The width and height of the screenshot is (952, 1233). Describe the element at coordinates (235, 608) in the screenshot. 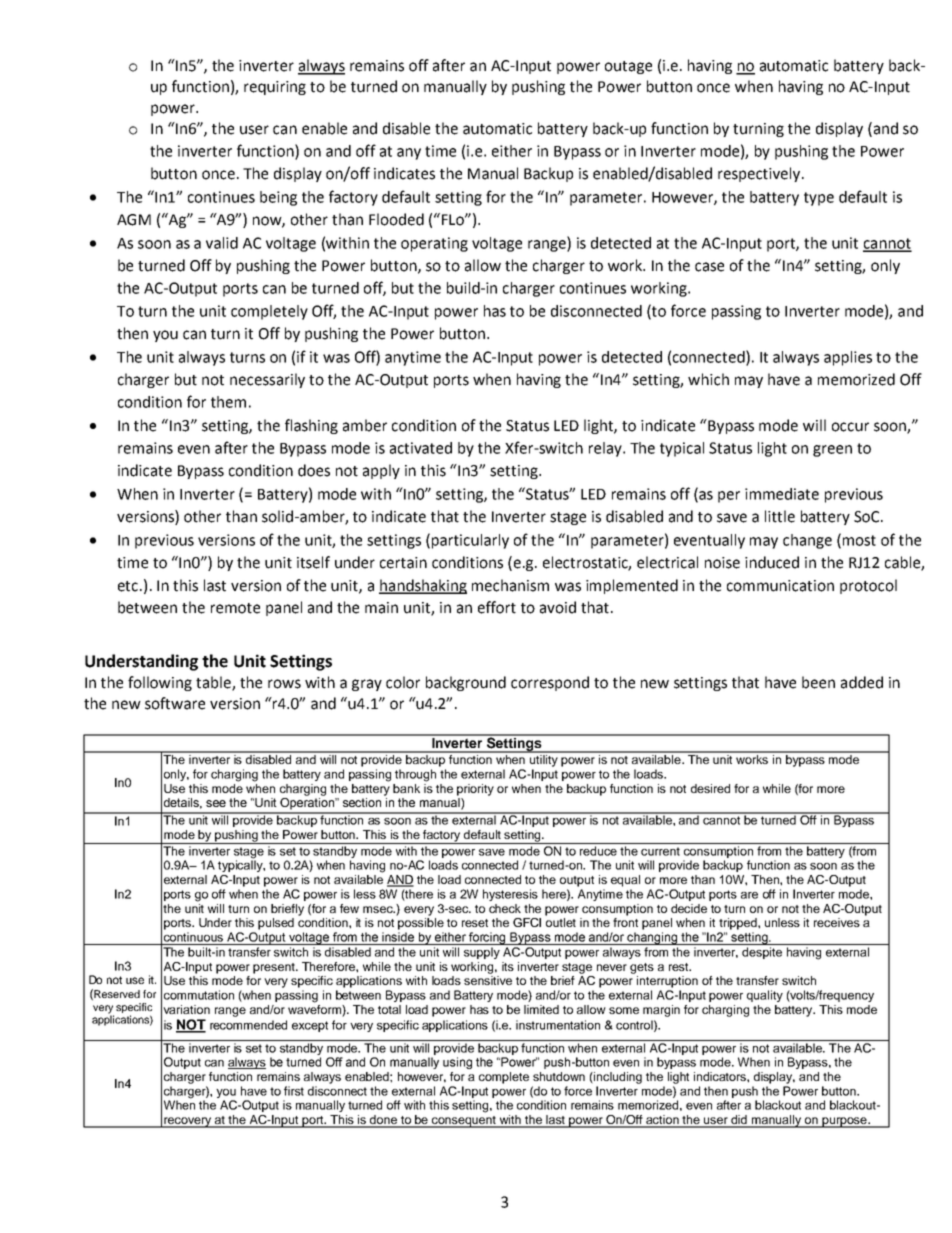

I see `remote` at that location.
